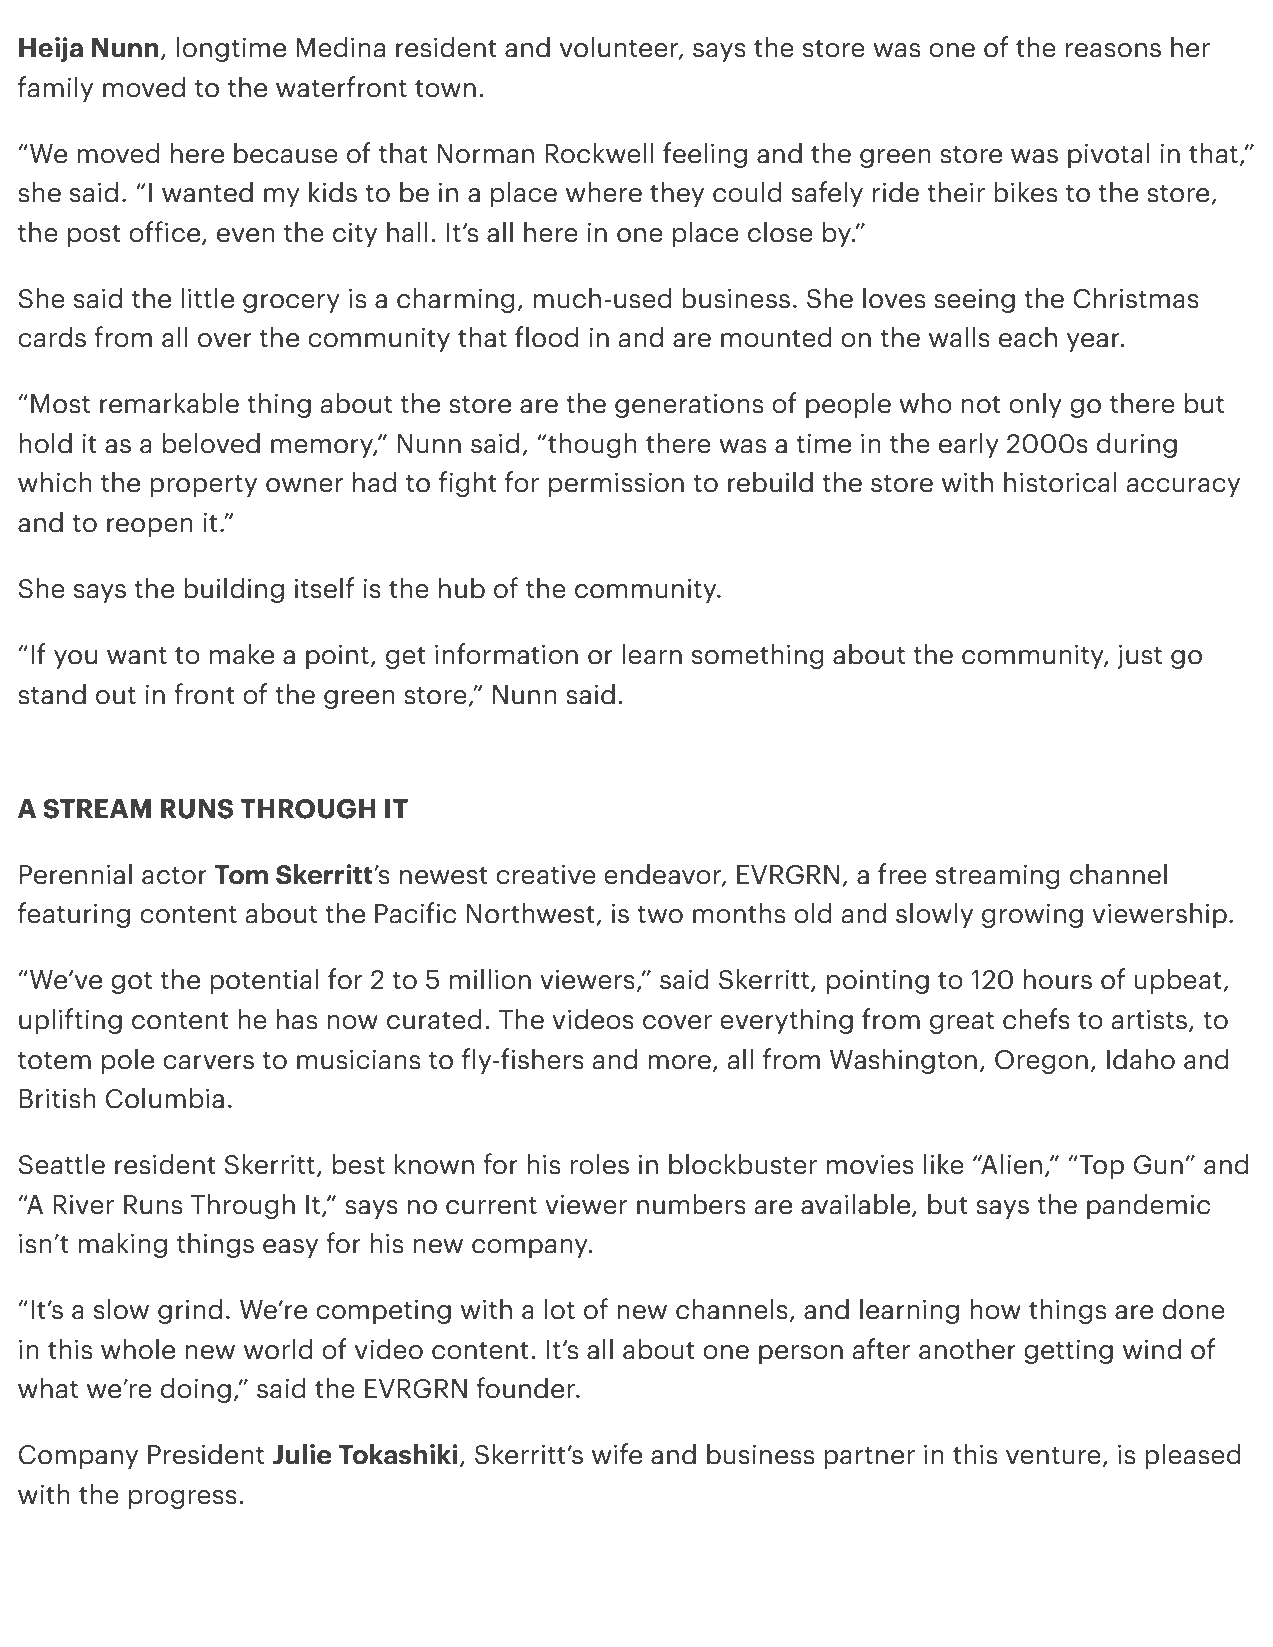 This page has height=1647, width=1273. What do you see at coordinates (183, 1499) in the page?
I see `progress` at bounding box center [183, 1499].
